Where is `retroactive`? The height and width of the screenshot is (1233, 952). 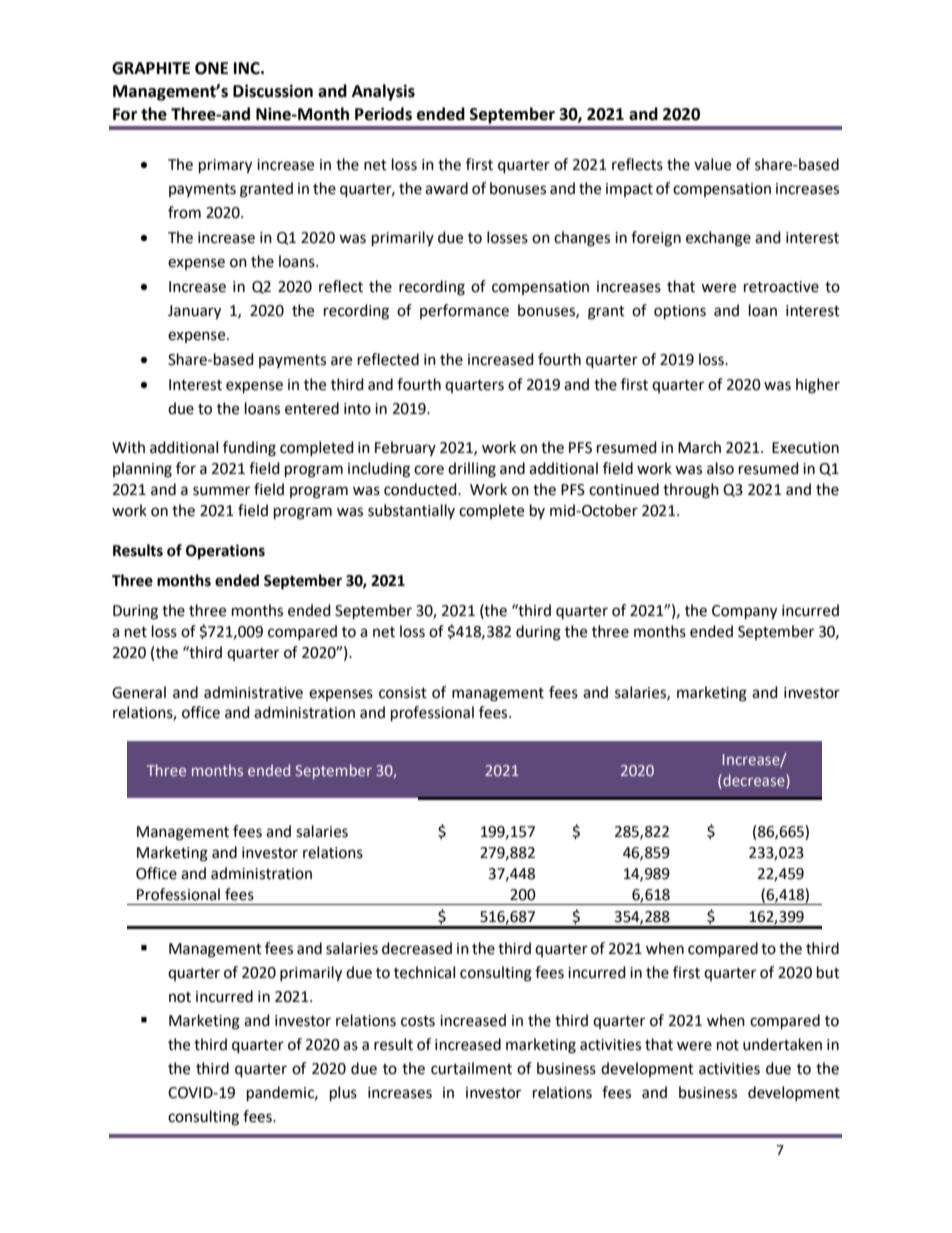
retroactive is located at coordinates (781, 287).
